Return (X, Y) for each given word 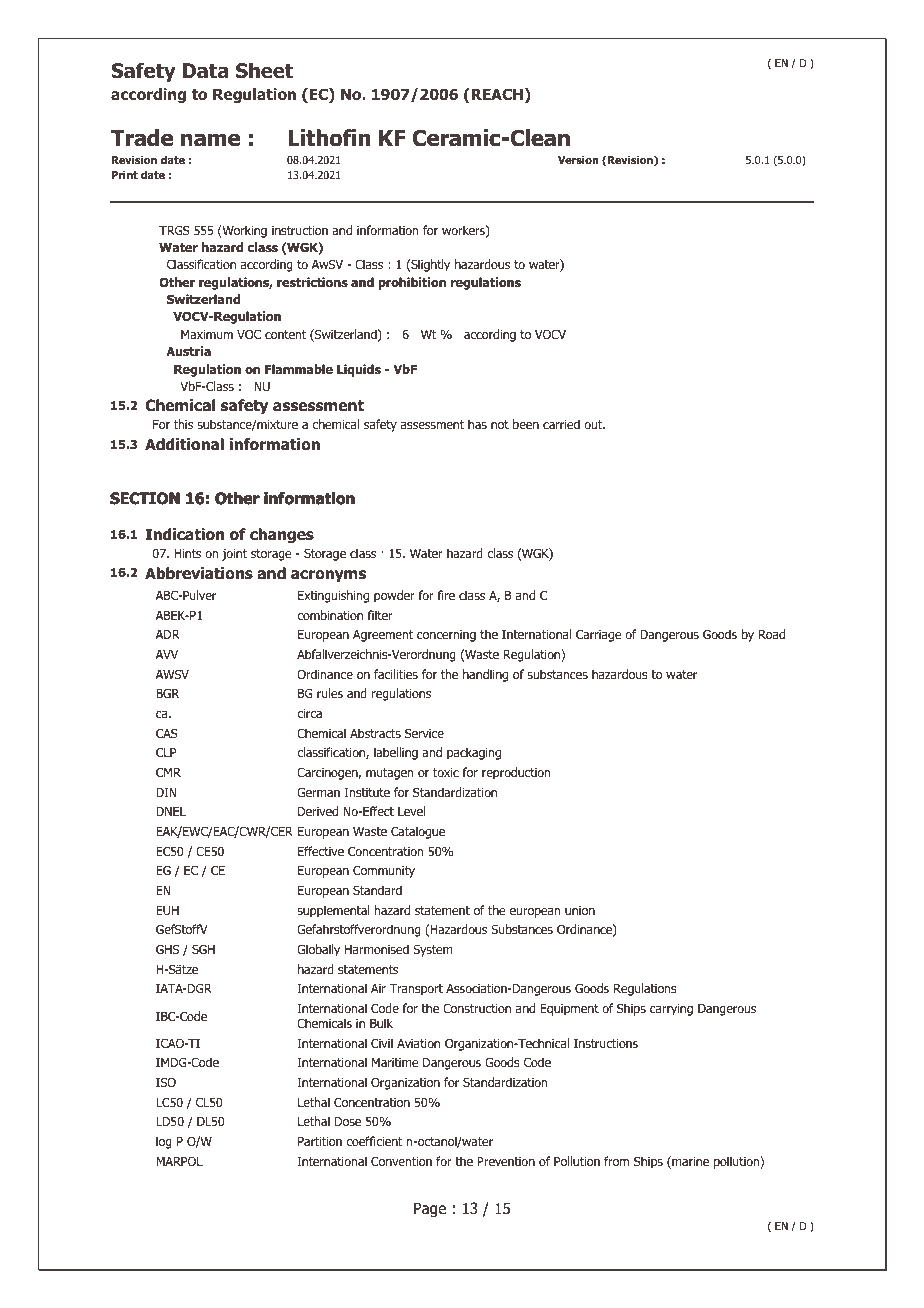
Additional (184, 444)
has (477, 424)
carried (561, 424)
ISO (166, 1082)
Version (578, 159)
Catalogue (418, 832)
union (580, 910)
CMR (168, 772)
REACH (496, 95)
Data (205, 71)
